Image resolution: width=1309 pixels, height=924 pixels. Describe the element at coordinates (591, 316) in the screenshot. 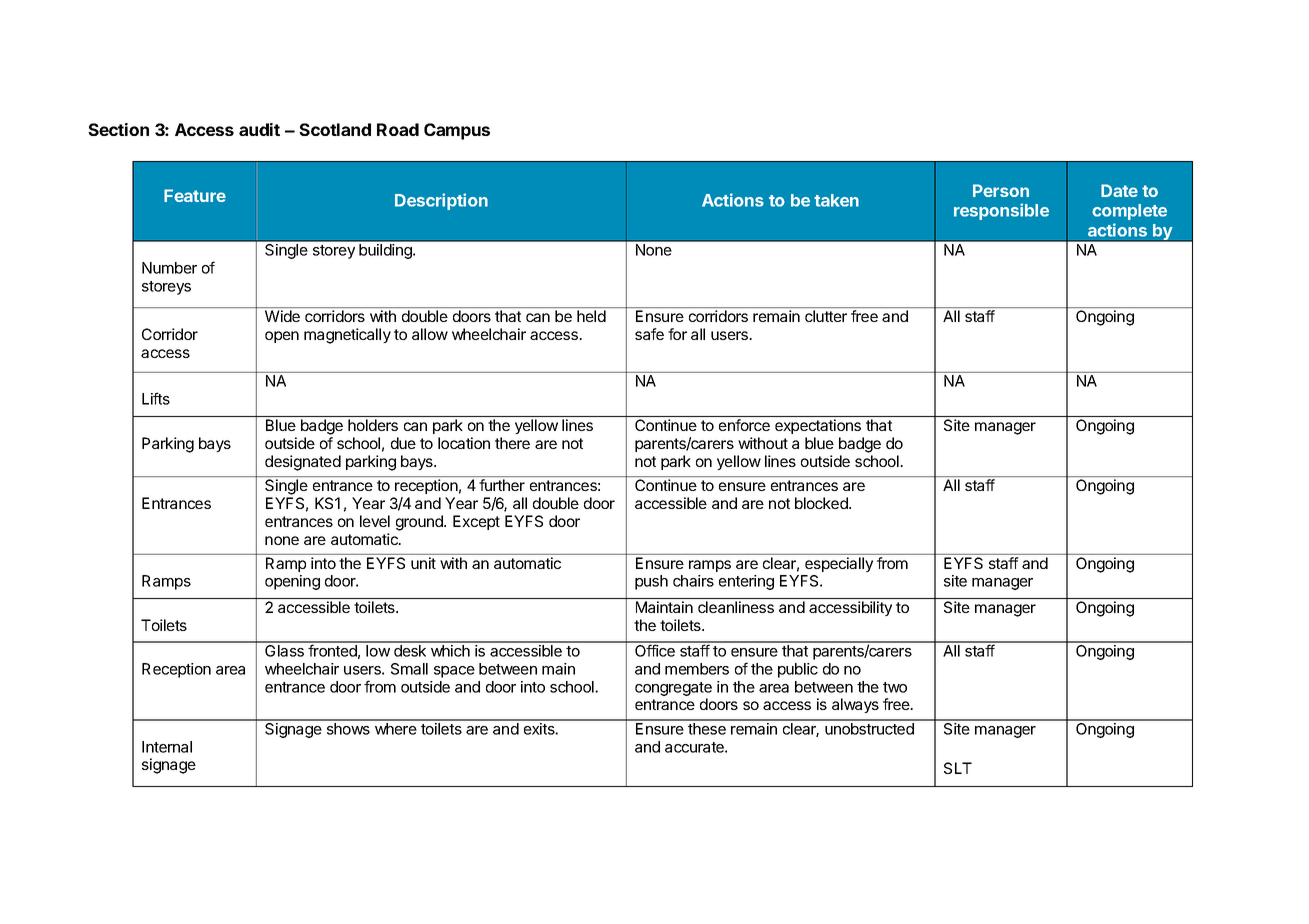

I see `held` at that location.
